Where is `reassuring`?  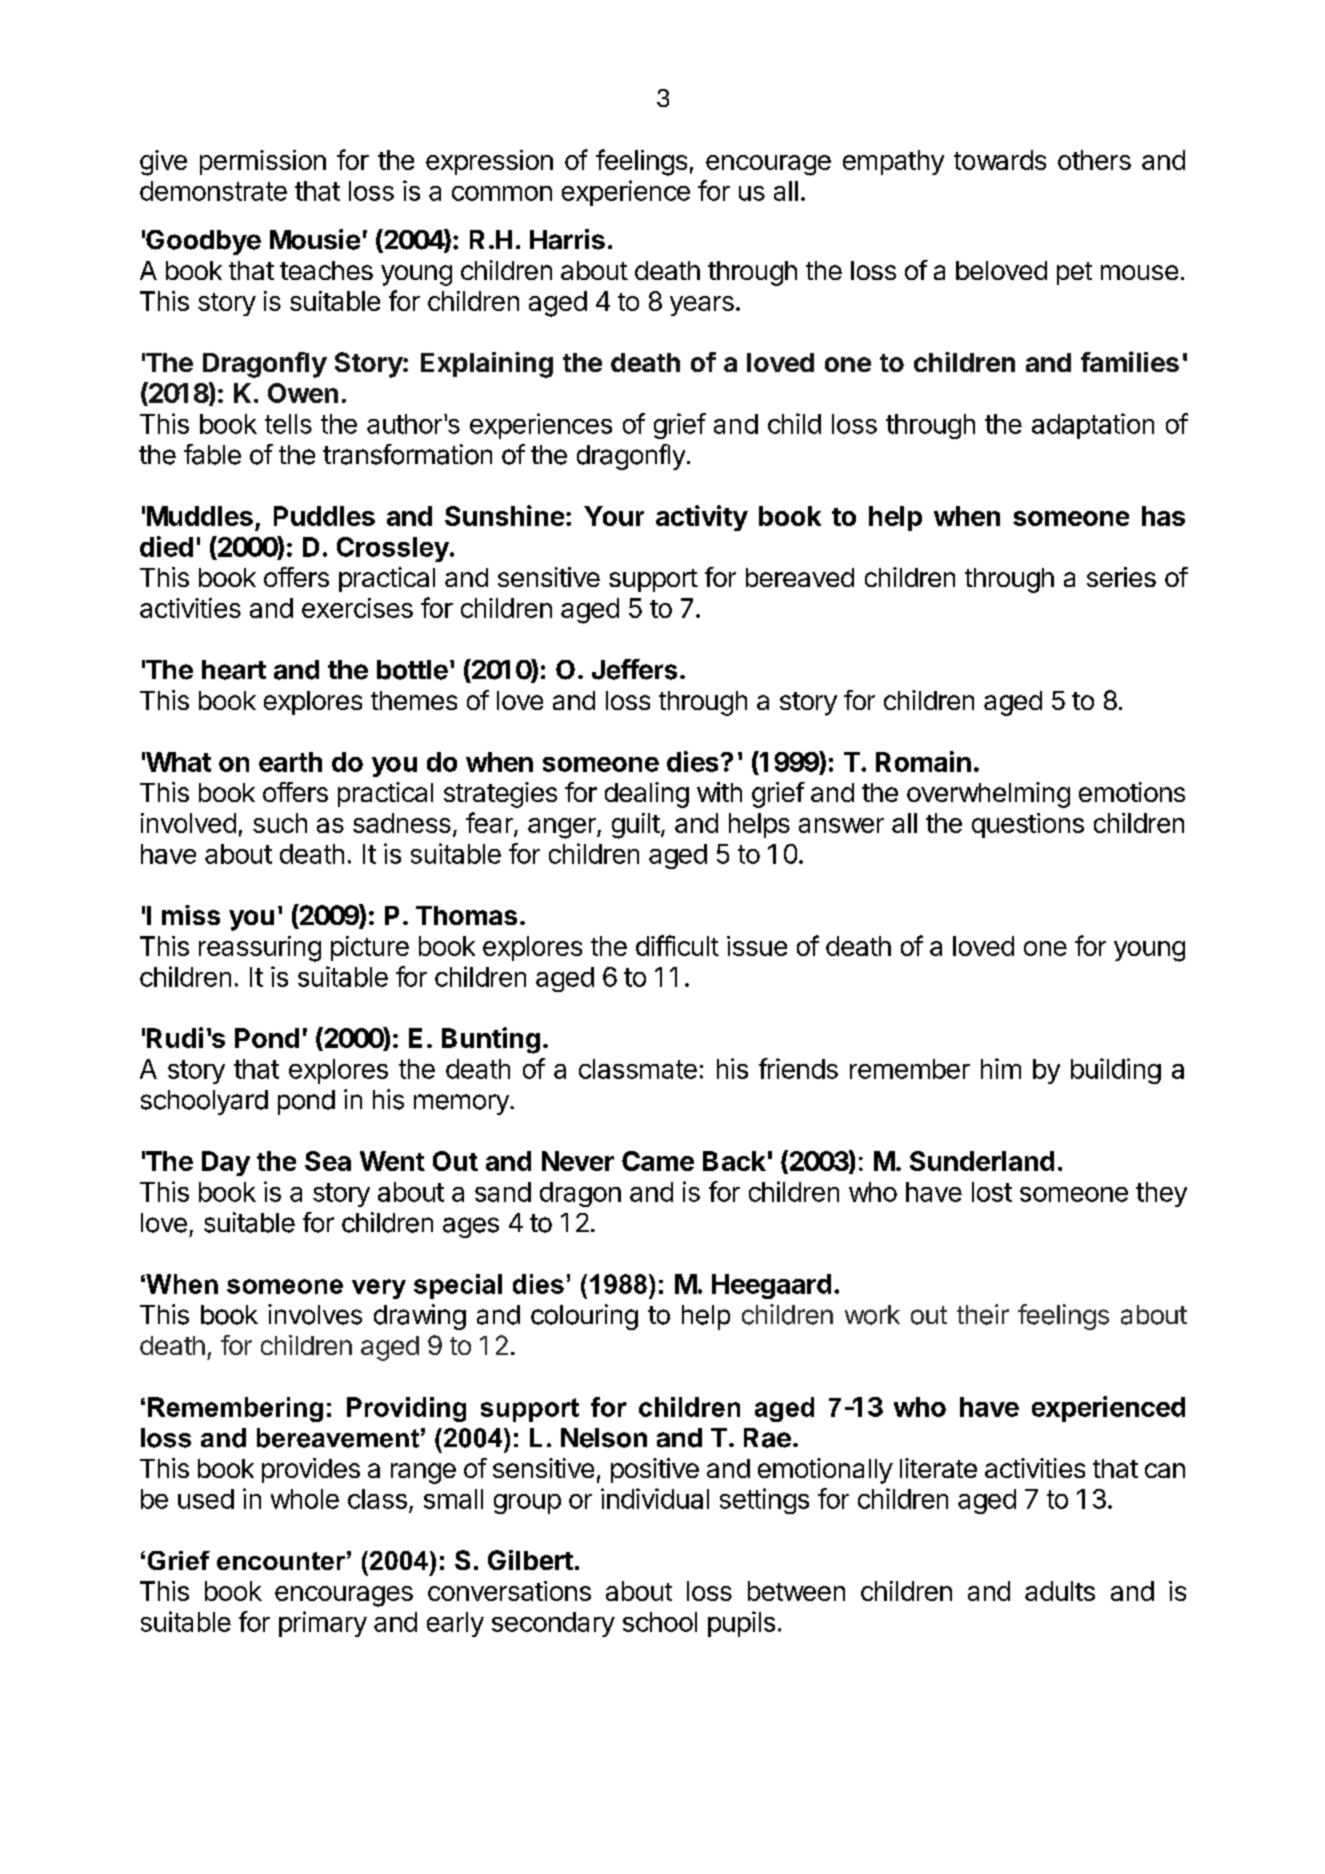 reassuring is located at coordinates (260, 949).
